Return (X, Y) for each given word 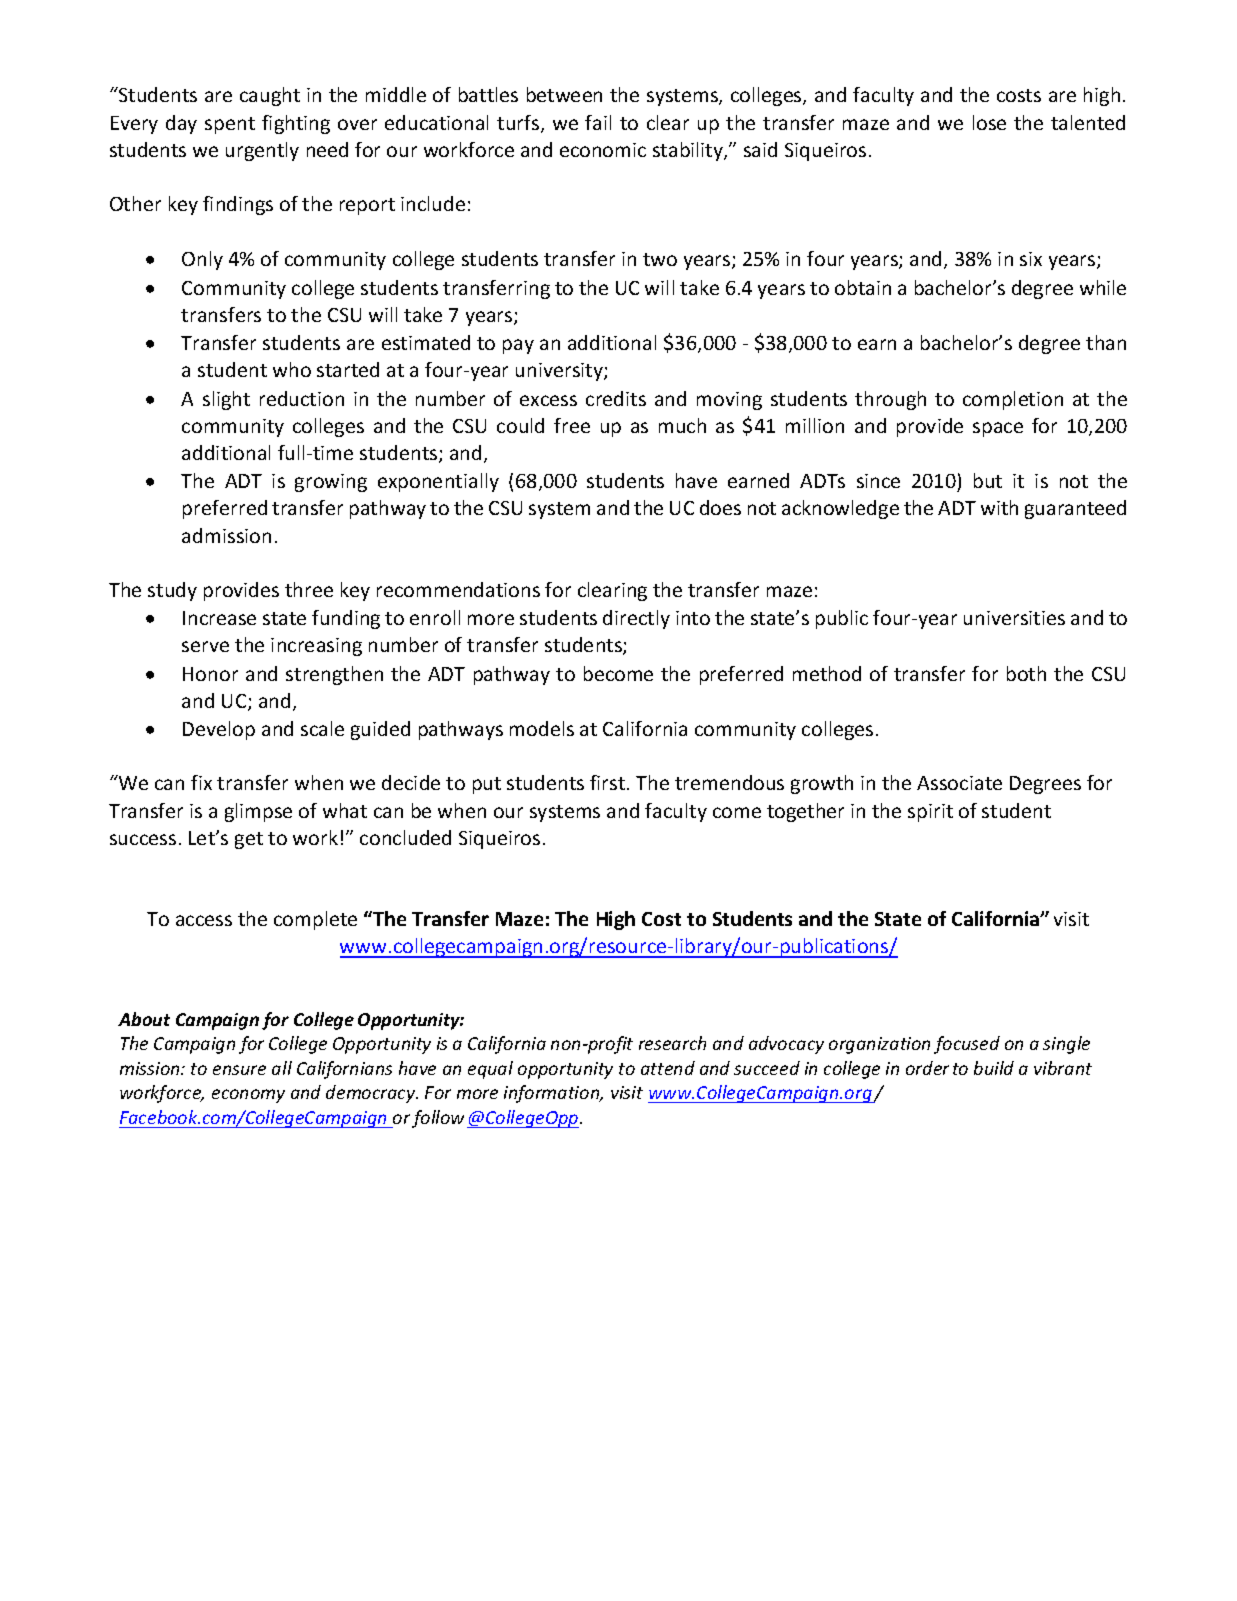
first (609, 782)
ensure (239, 1070)
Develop (219, 730)
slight (226, 400)
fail (598, 122)
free (572, 425)
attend (668, 1068)
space (998, 429)
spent (230, 125)
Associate (959, 783)
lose (989, 122)
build (994, 1068)
